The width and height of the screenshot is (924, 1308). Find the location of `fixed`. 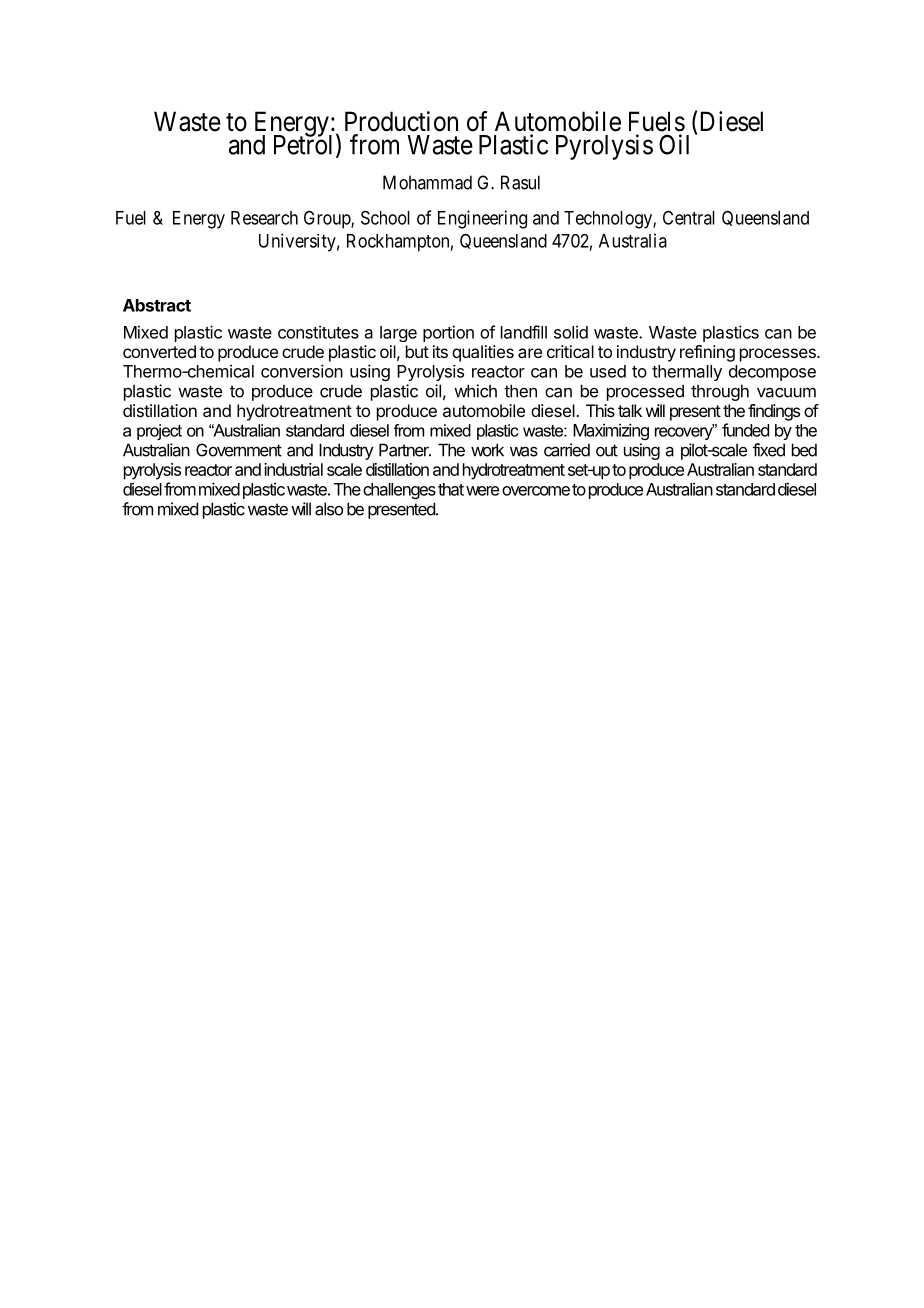

fixed is located at coordinates (769, 450).
